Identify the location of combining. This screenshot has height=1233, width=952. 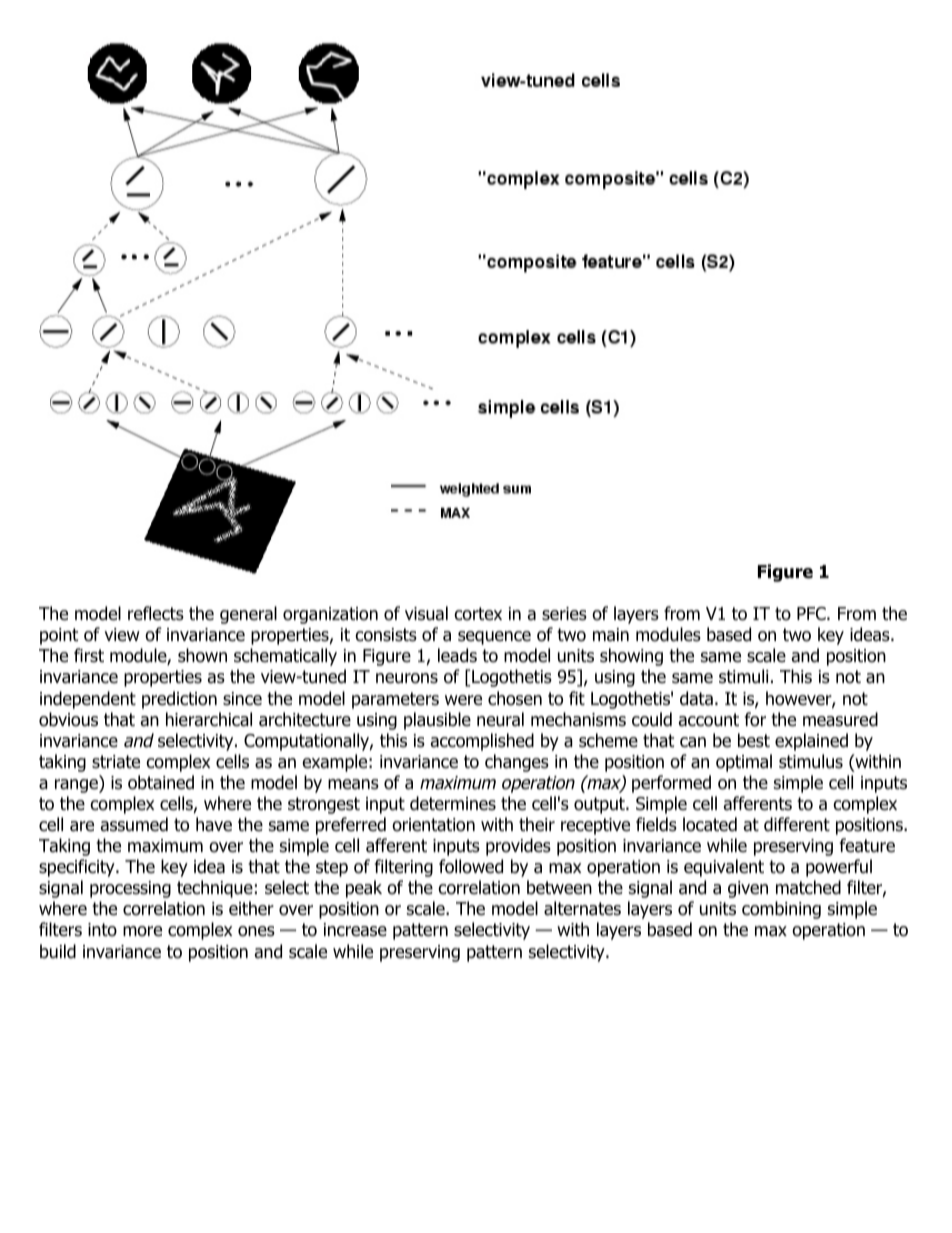
(781, 910).
